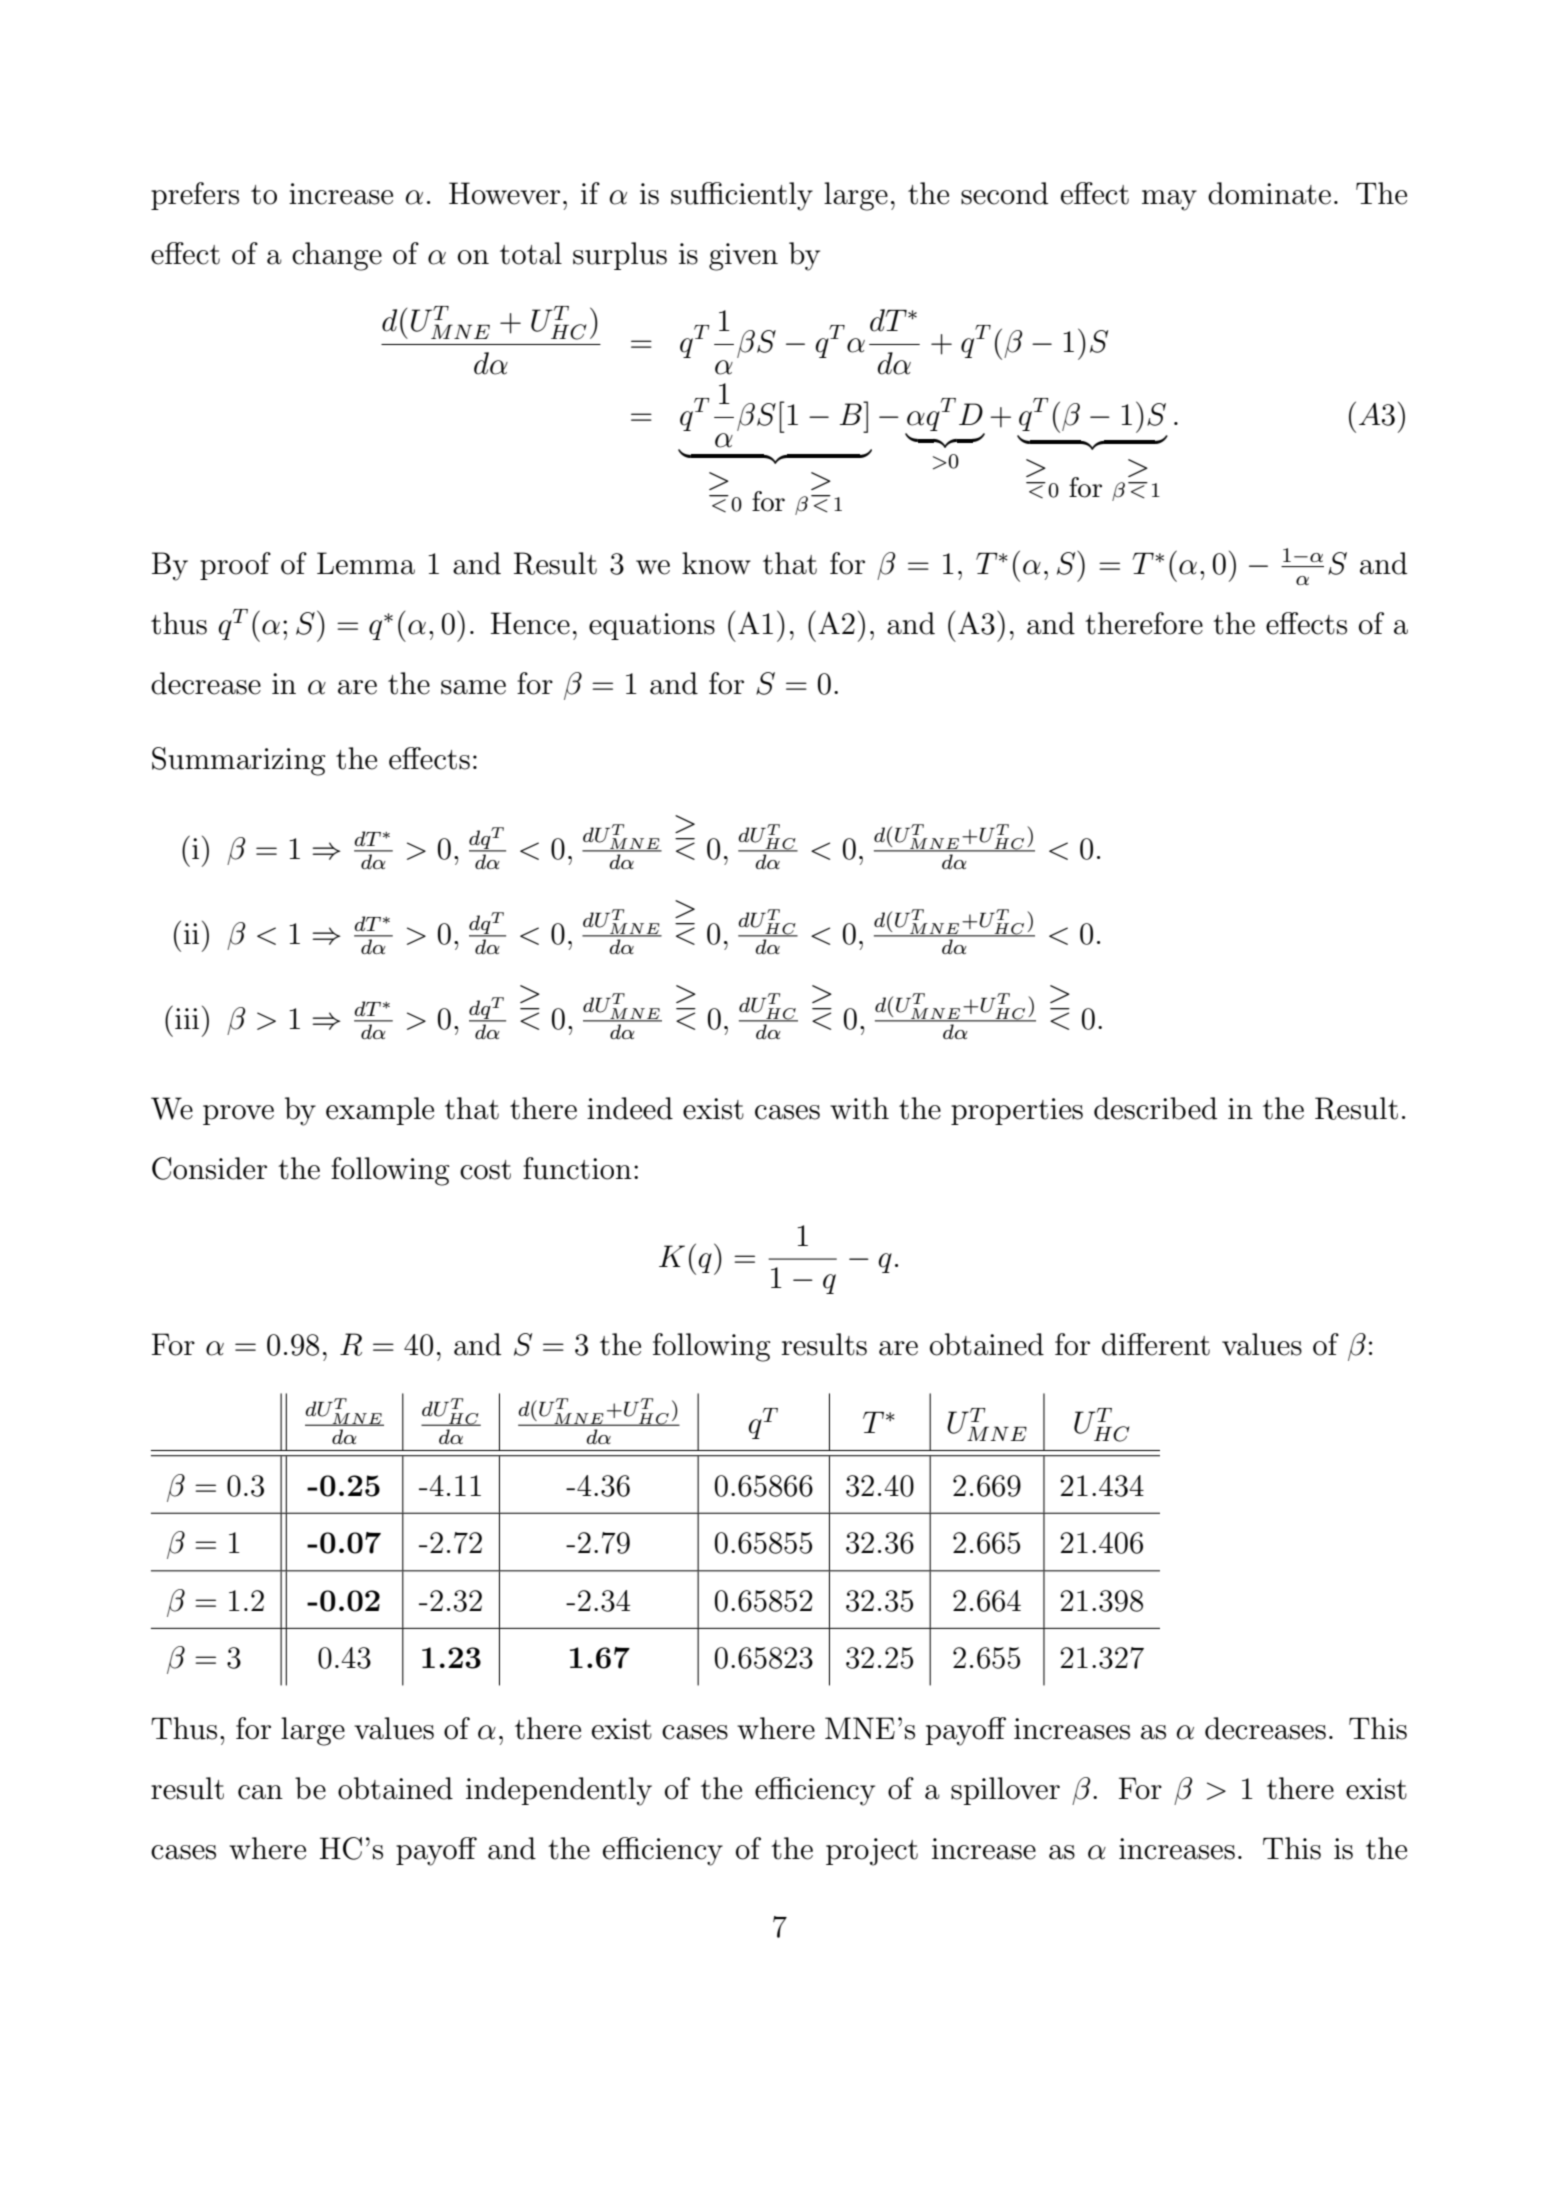 The image size is (1553, 2196). I want to click on described, so click(1155, 1108).
